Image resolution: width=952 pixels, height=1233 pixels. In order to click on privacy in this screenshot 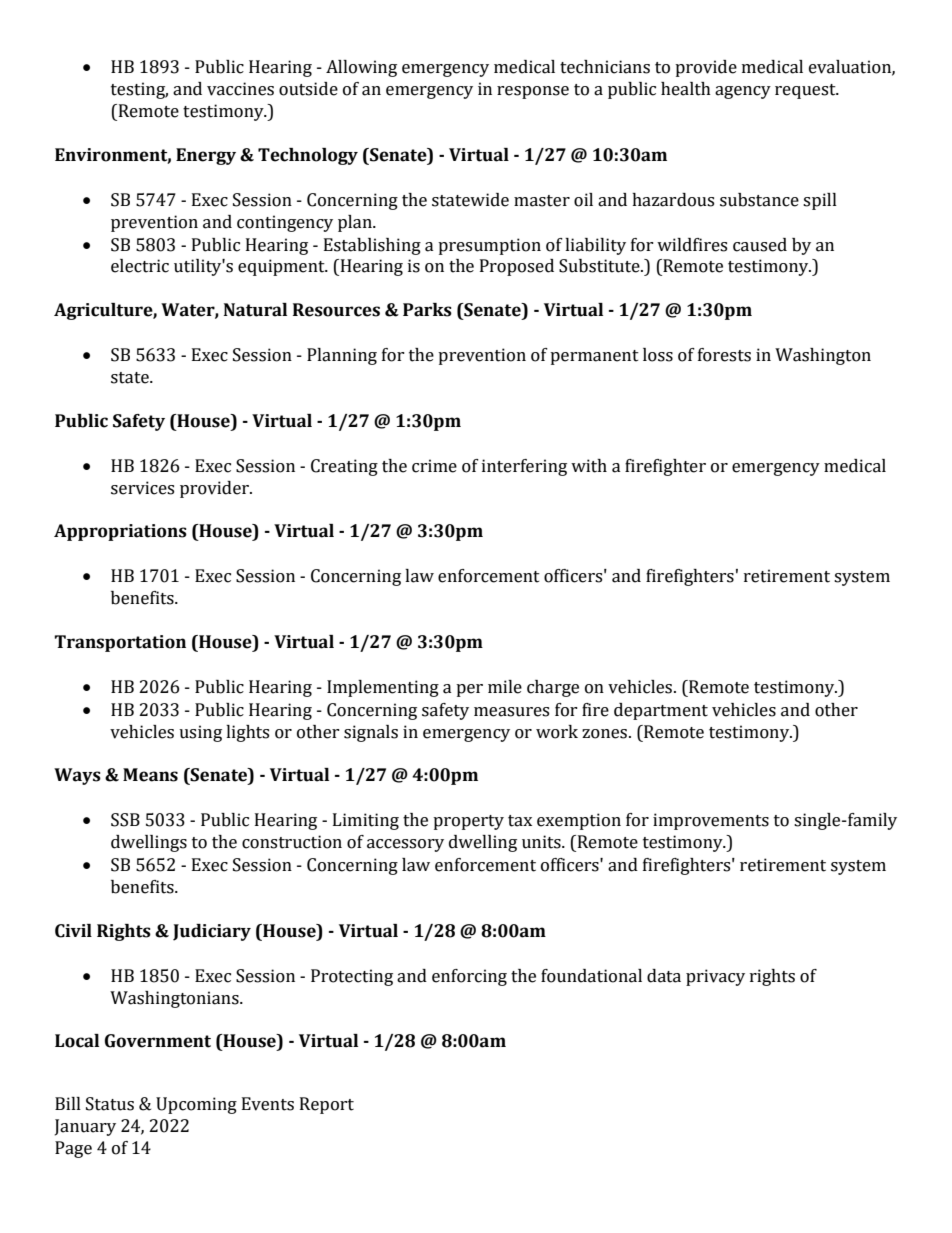, I will do `click(715, 977)`.
